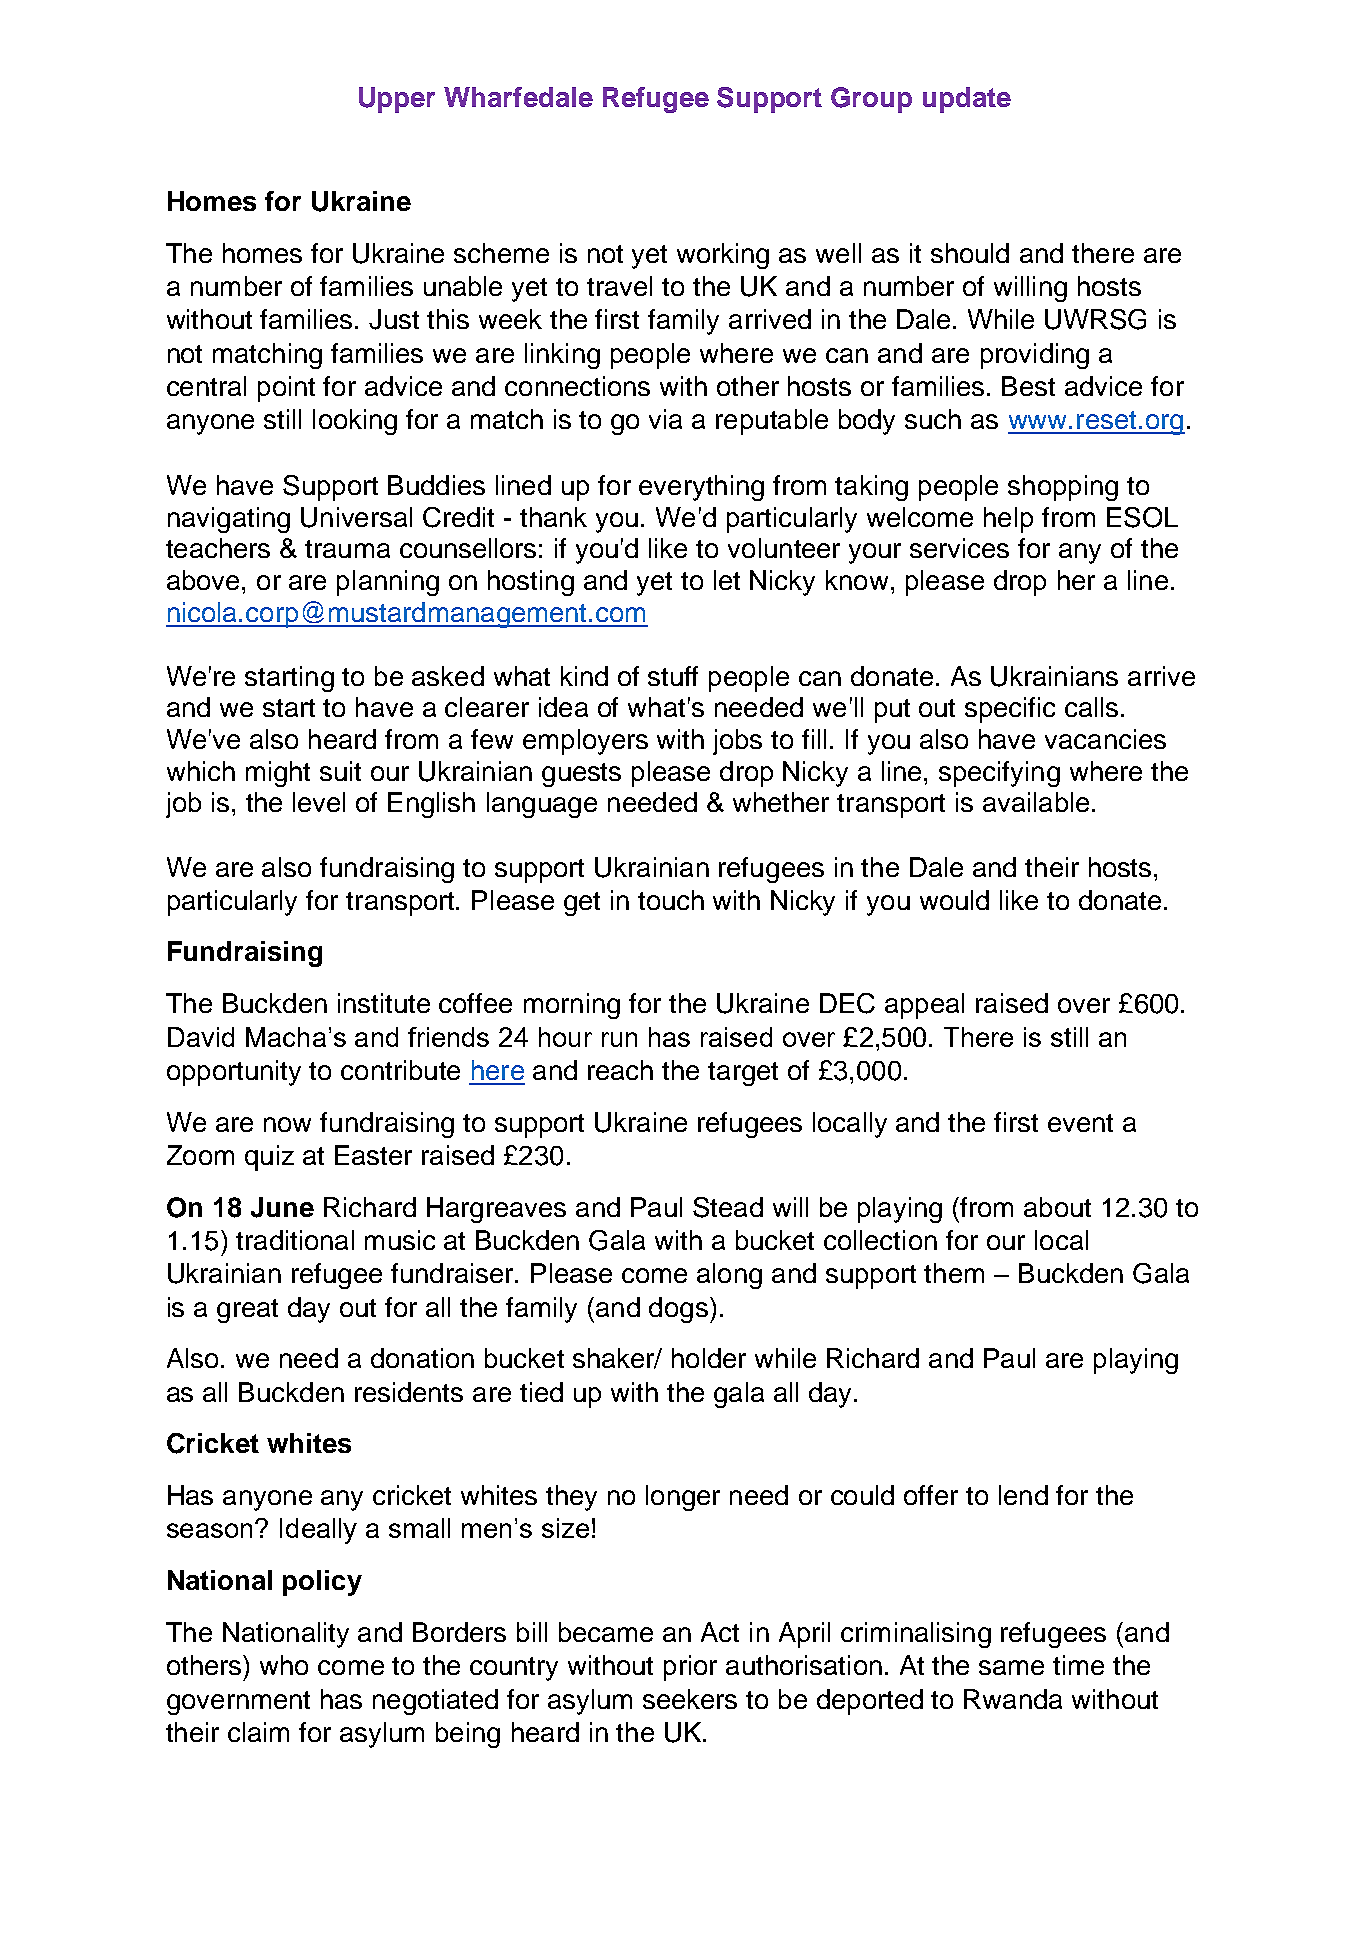  What do you see at coordinates (1057, 1207) in the document?
I see `about` at bounding box center [1057, 1207].
